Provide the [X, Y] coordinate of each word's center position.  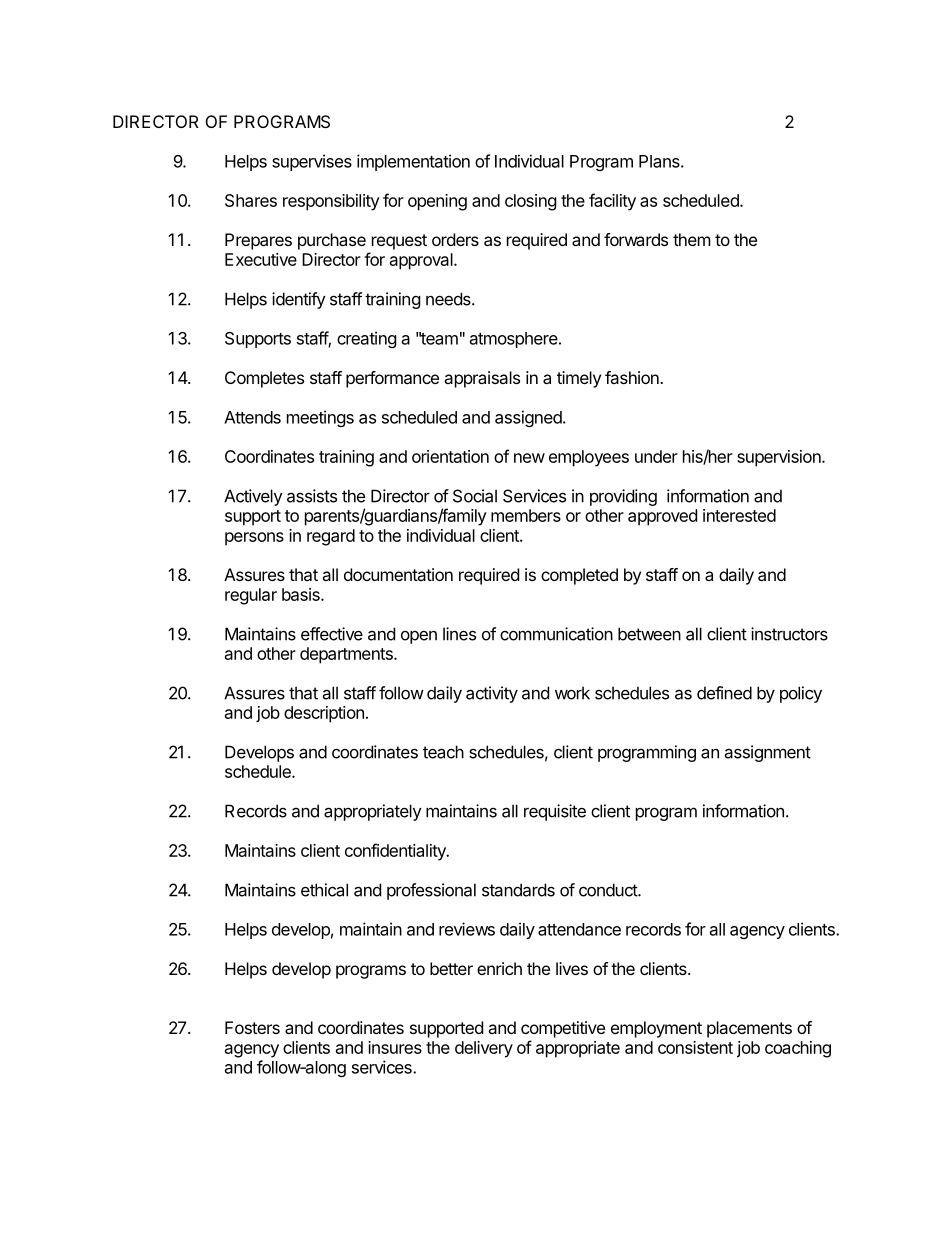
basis [302, 594]
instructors [789, 634]
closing [531, 202]
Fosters [252, 1027]
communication [556, 634]
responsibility [331, 202]
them [692, 239]
